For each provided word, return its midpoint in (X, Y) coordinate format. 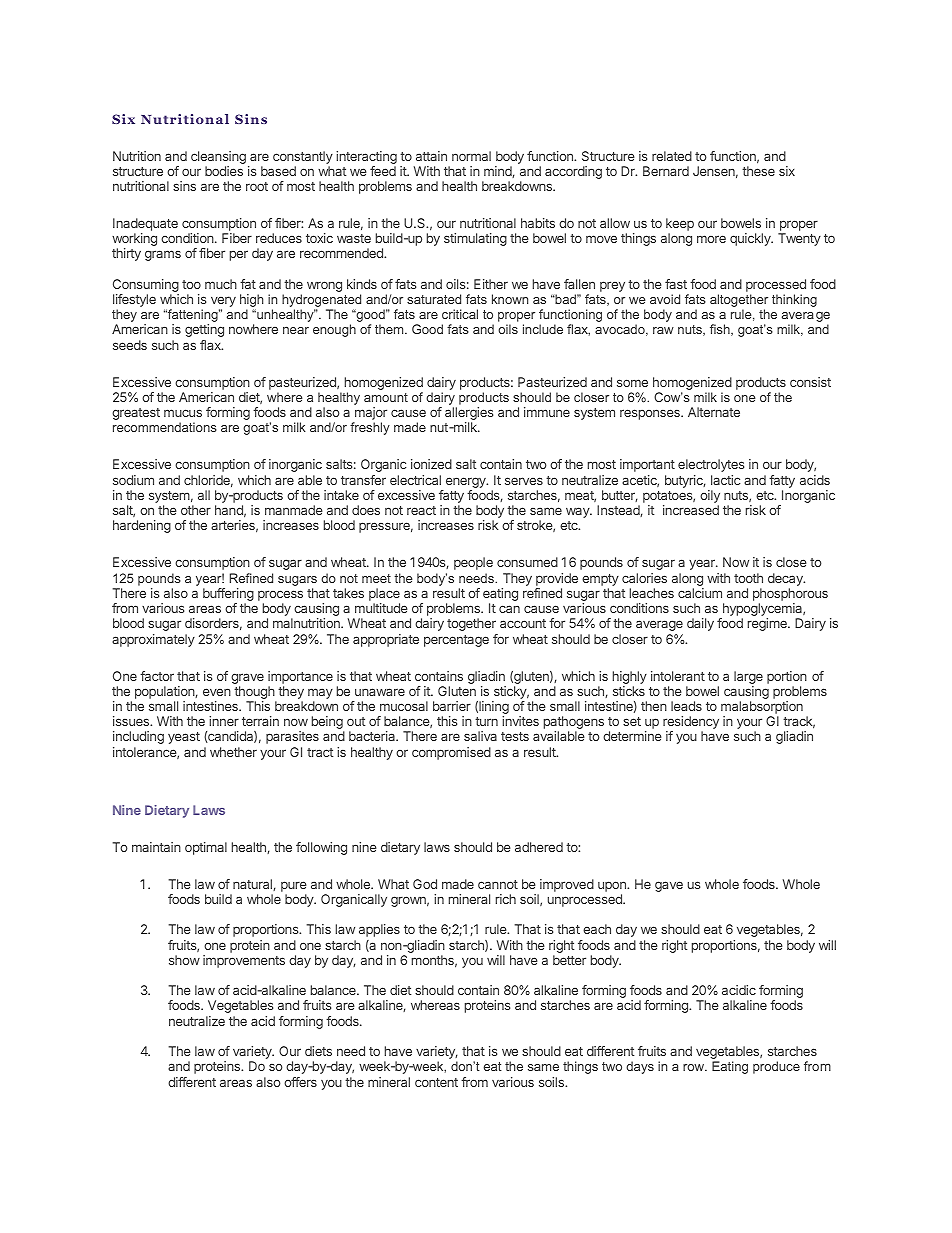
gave (669, 886)
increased (691, 510)
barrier (452, 706)
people (473, 563)
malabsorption (762, 709)
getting (204, 330)
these (758, 171)
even (217, 692)
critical (460, 314)
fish (721, 330)
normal (471, 156)
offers (300, 1082)
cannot (498, 884)
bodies (224, 171)
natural (253, 885)
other (196, 510)
